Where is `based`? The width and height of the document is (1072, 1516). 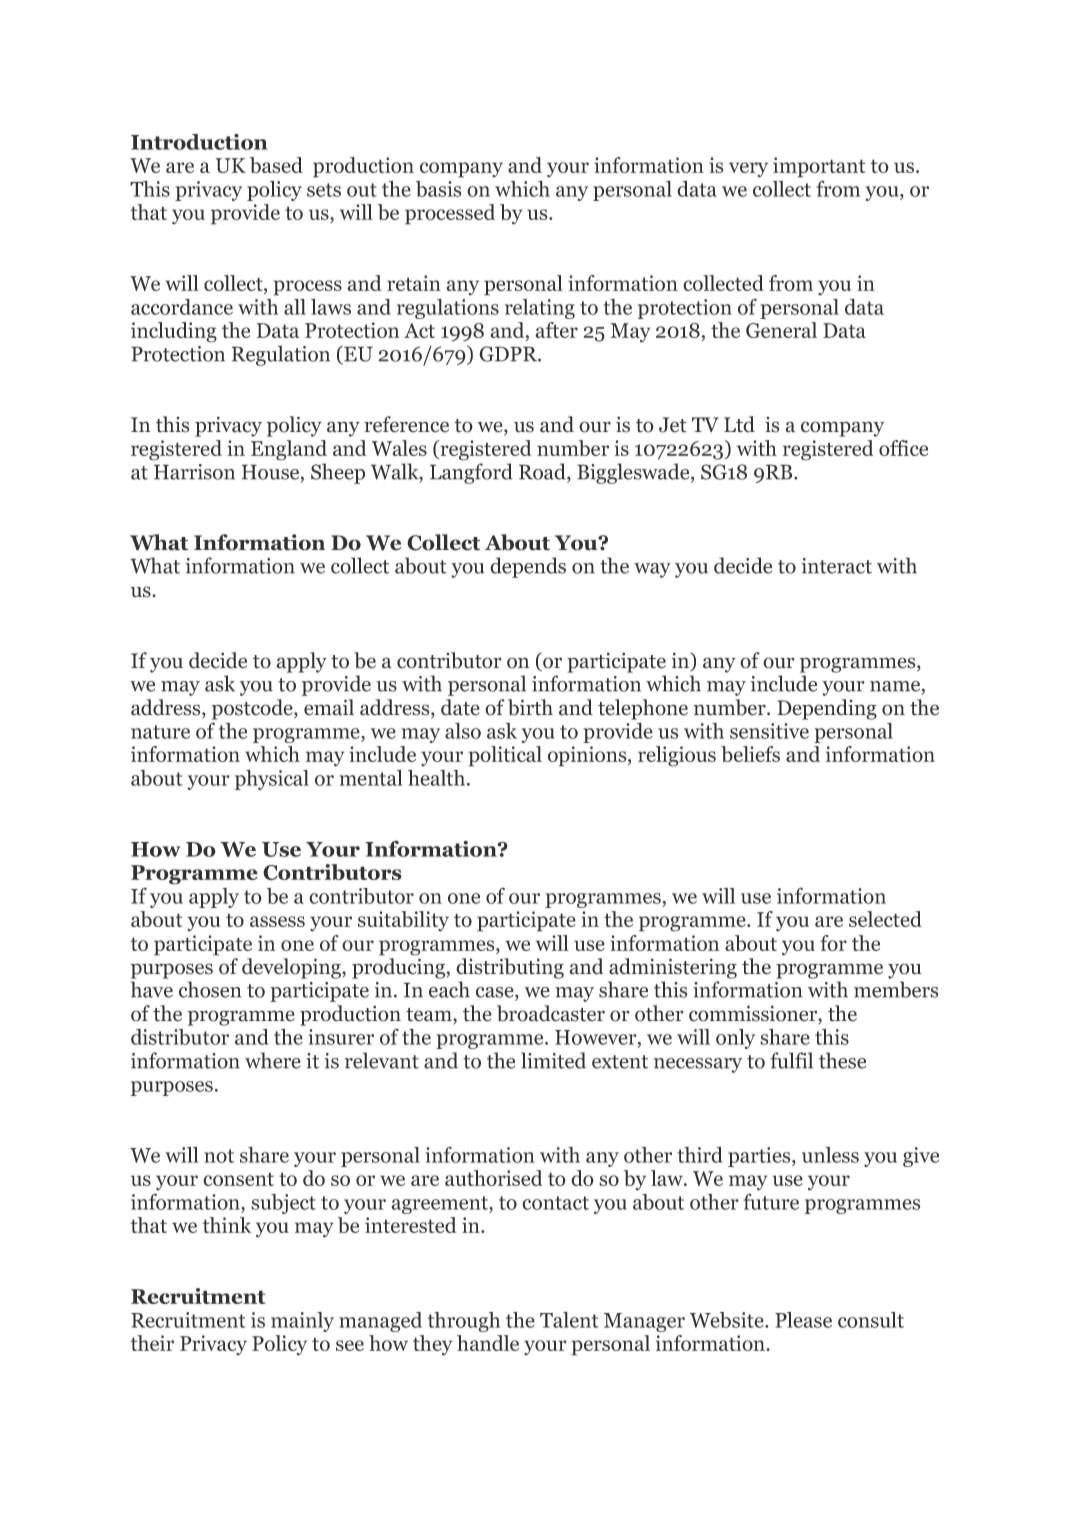 based is located at coordinates (276, 165).
